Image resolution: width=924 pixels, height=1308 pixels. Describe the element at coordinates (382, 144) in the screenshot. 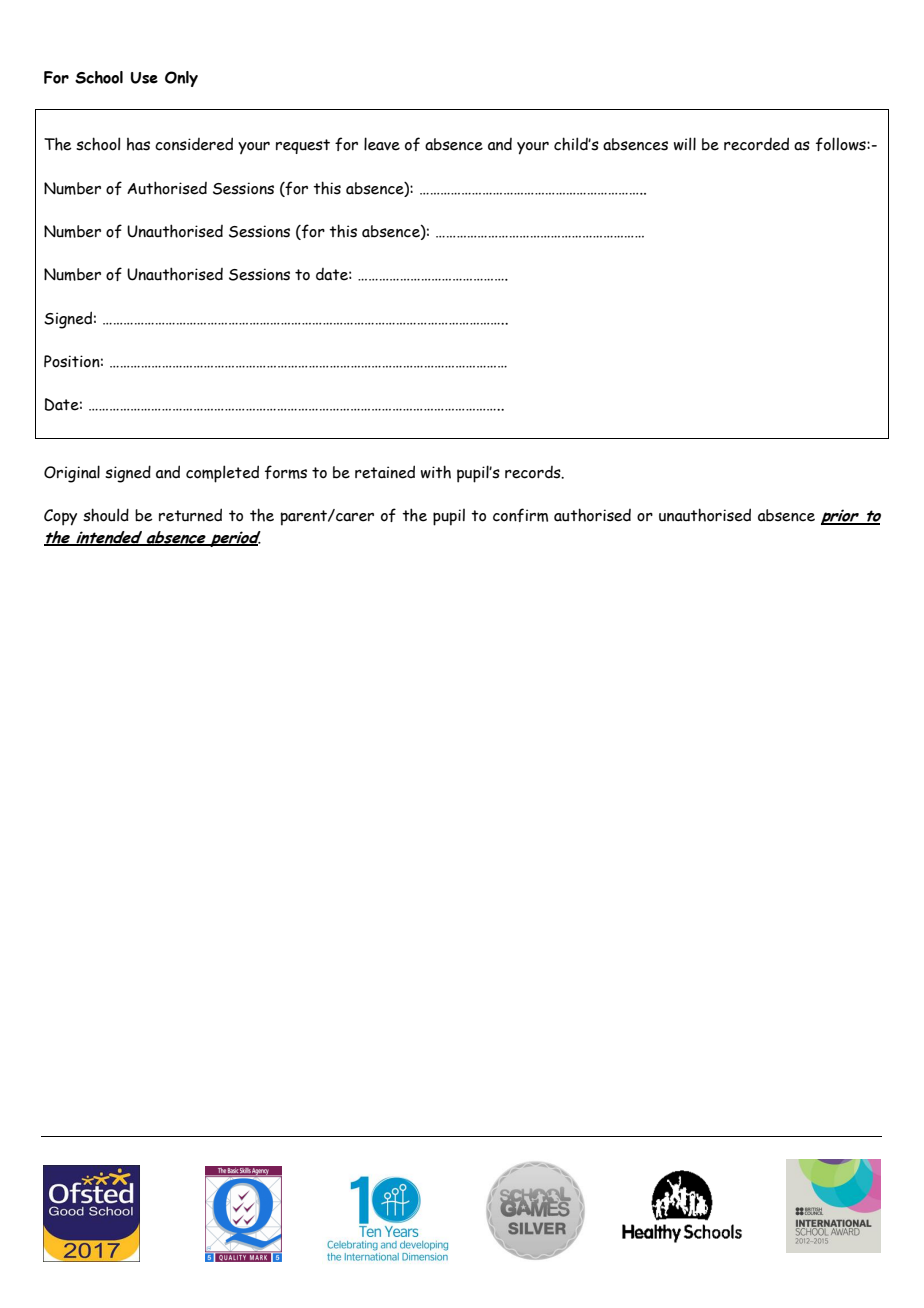

I see `leave` at that location.
